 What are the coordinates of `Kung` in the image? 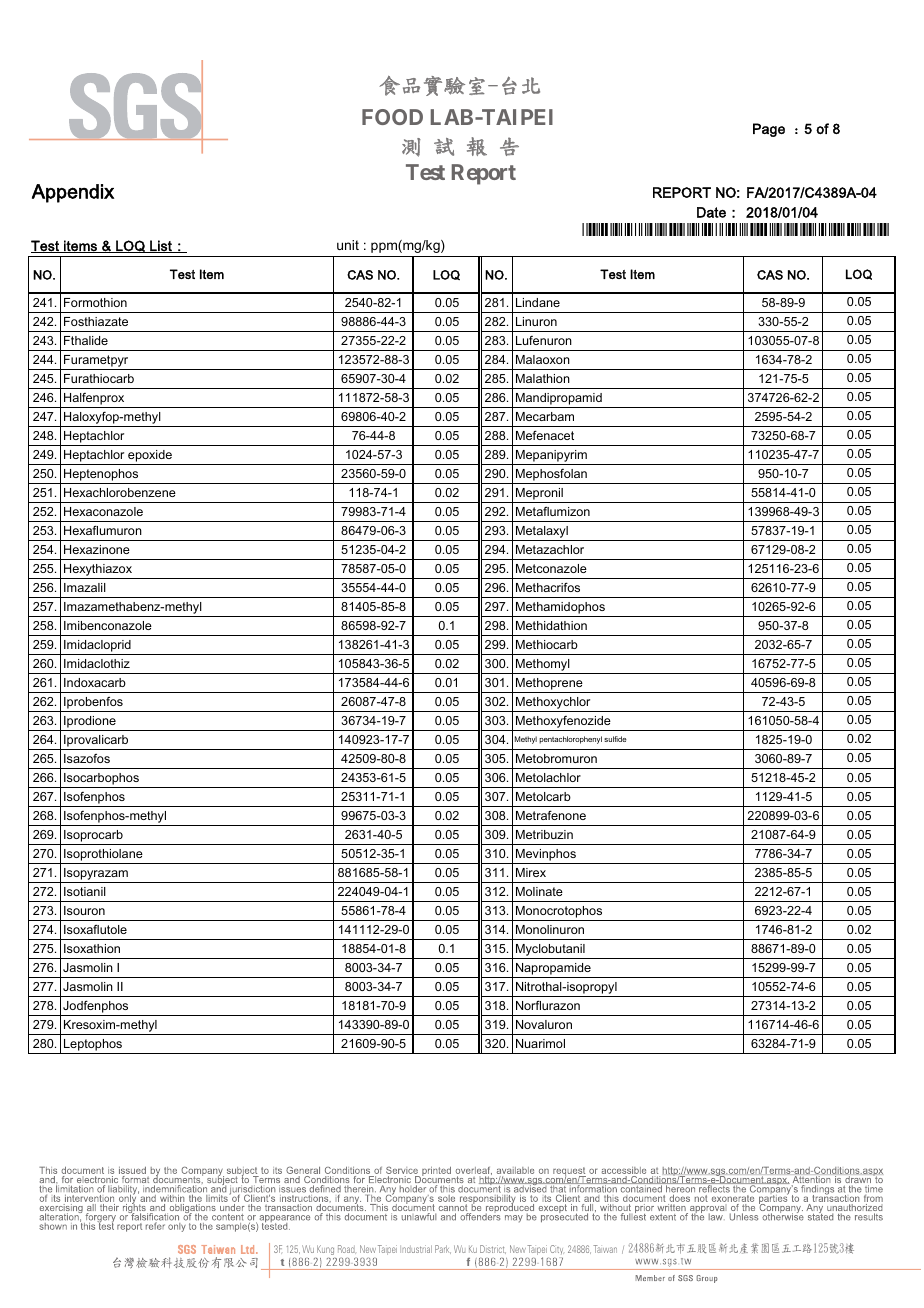 It's located at (325, 1250).
